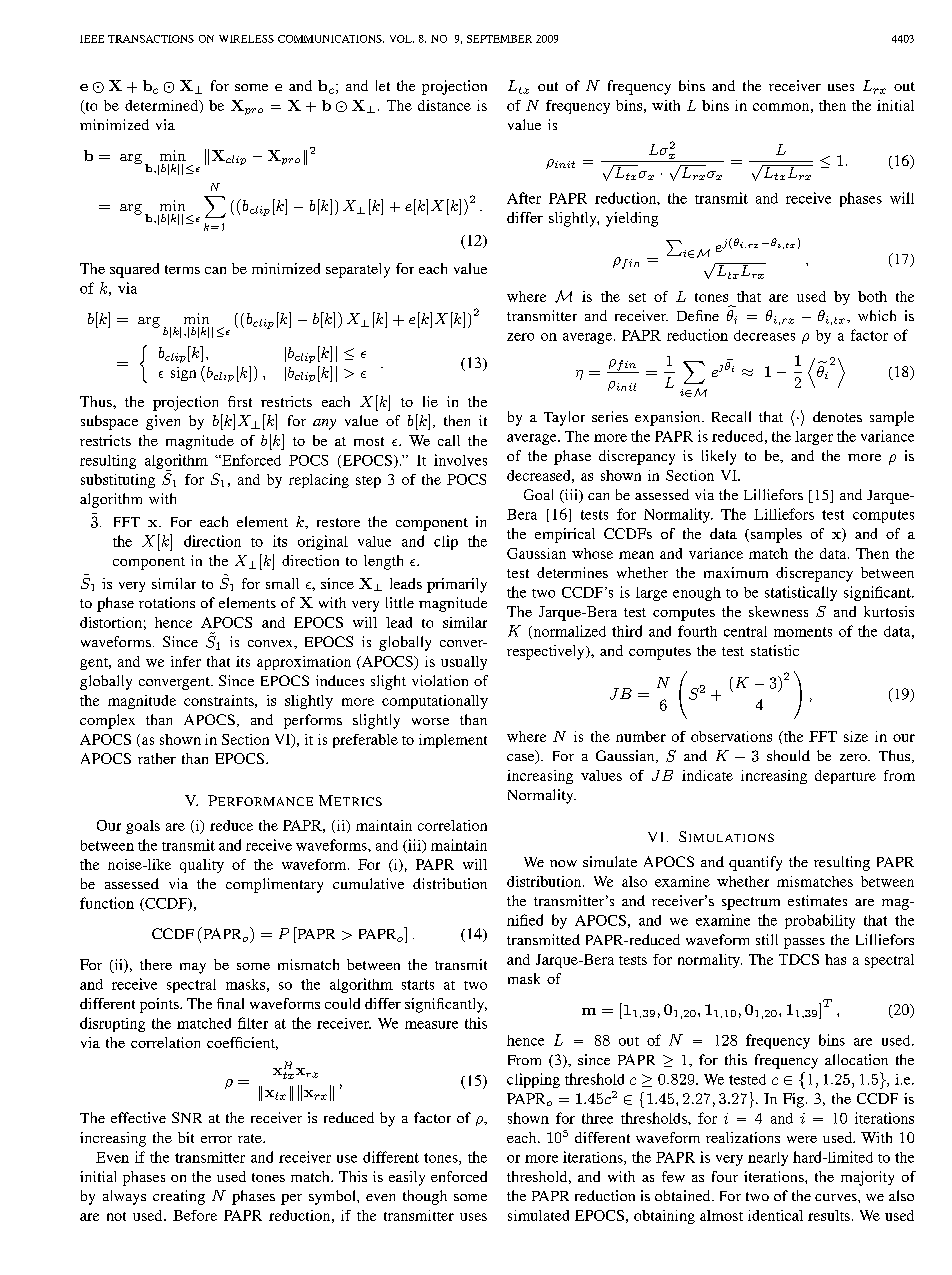 The height and width of the screenshot is (1275, 952). Describe the element at coordinates (193, 968) in the screenshot. I see `may` at that location.
